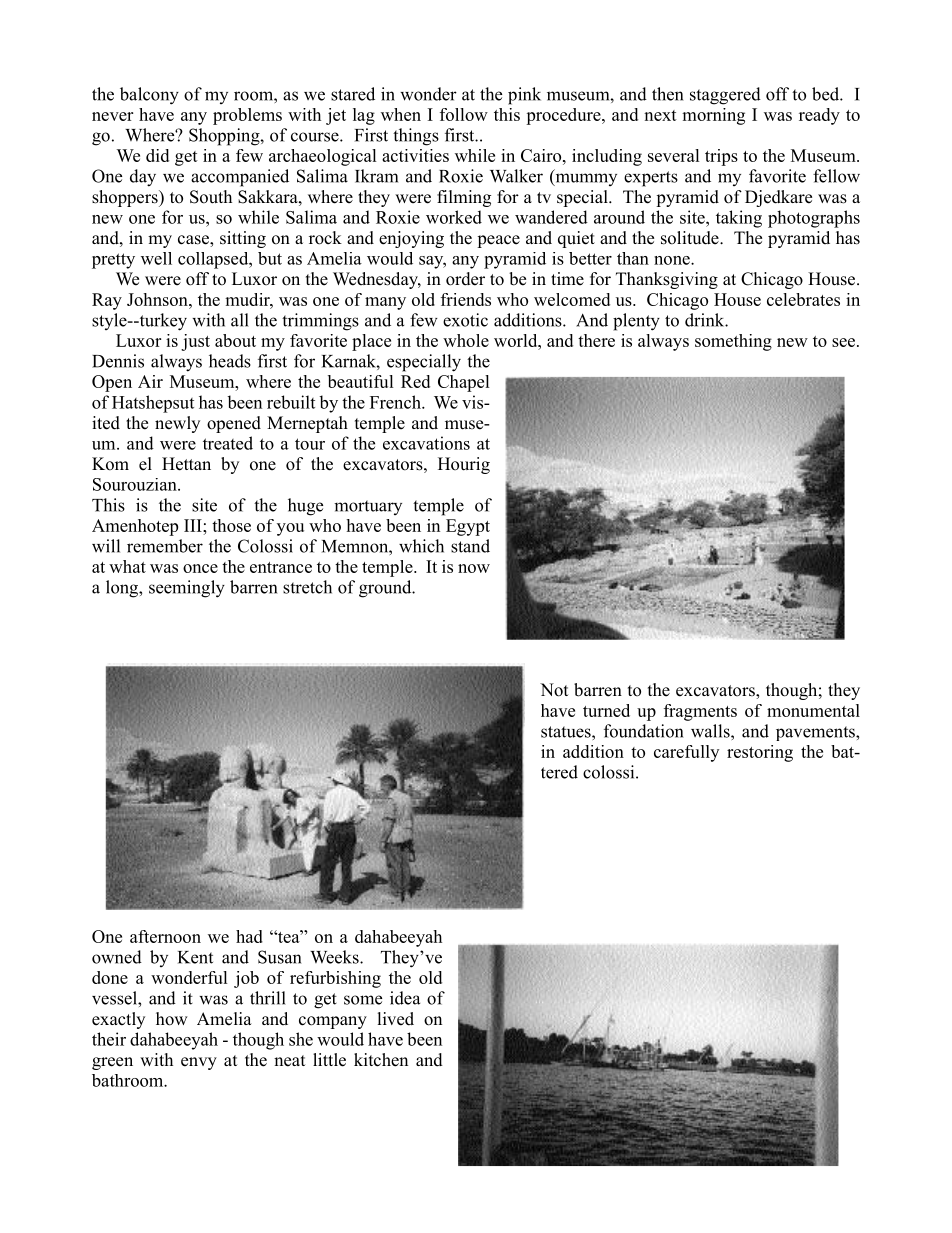 This screenshot has height=1233, width=952. Describe the element at coordinates (464, 114) in the screenshot. I see `follow` at that location.
